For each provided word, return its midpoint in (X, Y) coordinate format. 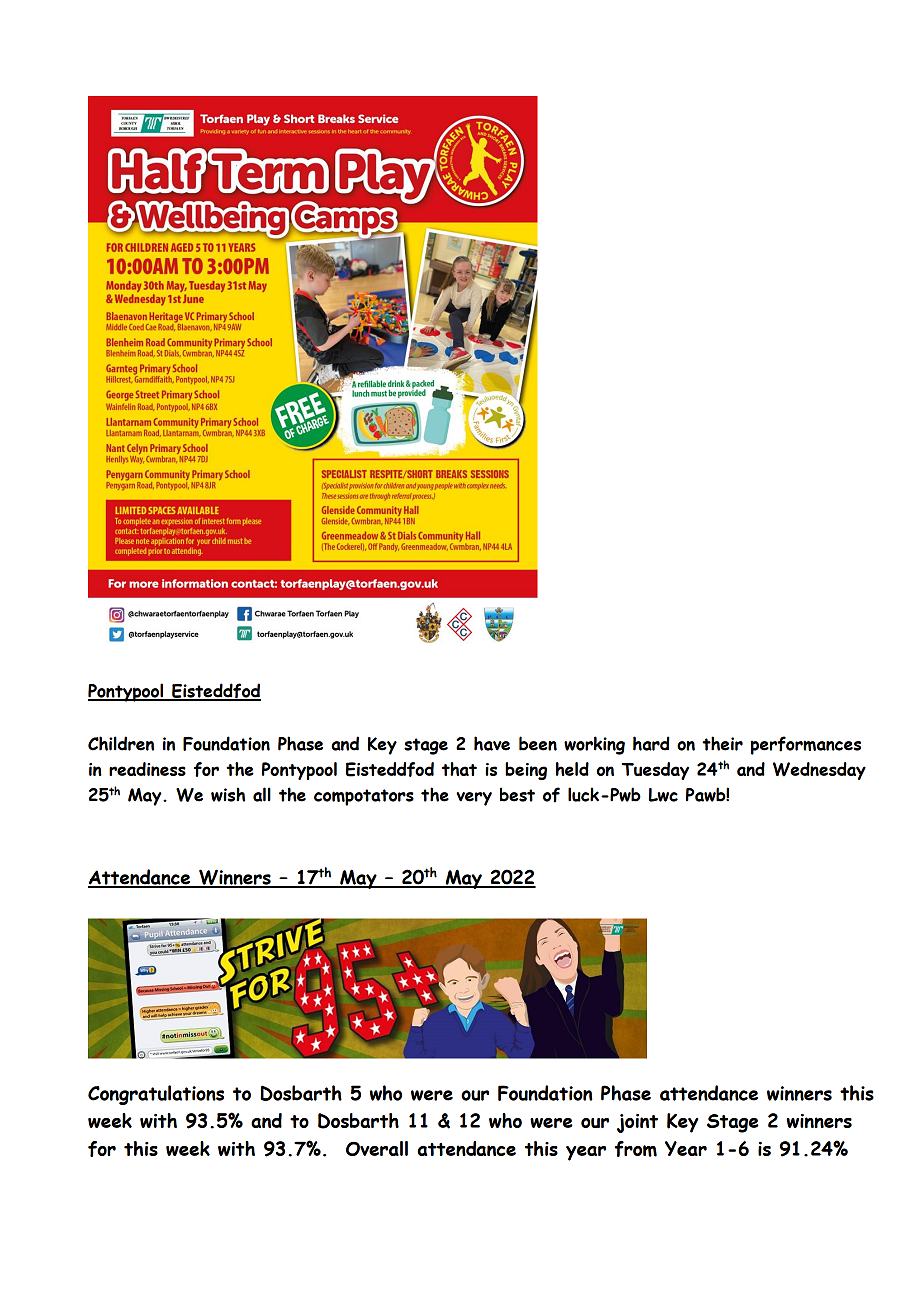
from (636, 1149)
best (517, 794)
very (474, 799)
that (459, 769)
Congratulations (156, 1095)
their (722, 743)
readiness (147, 769)
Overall (377, 1148)
